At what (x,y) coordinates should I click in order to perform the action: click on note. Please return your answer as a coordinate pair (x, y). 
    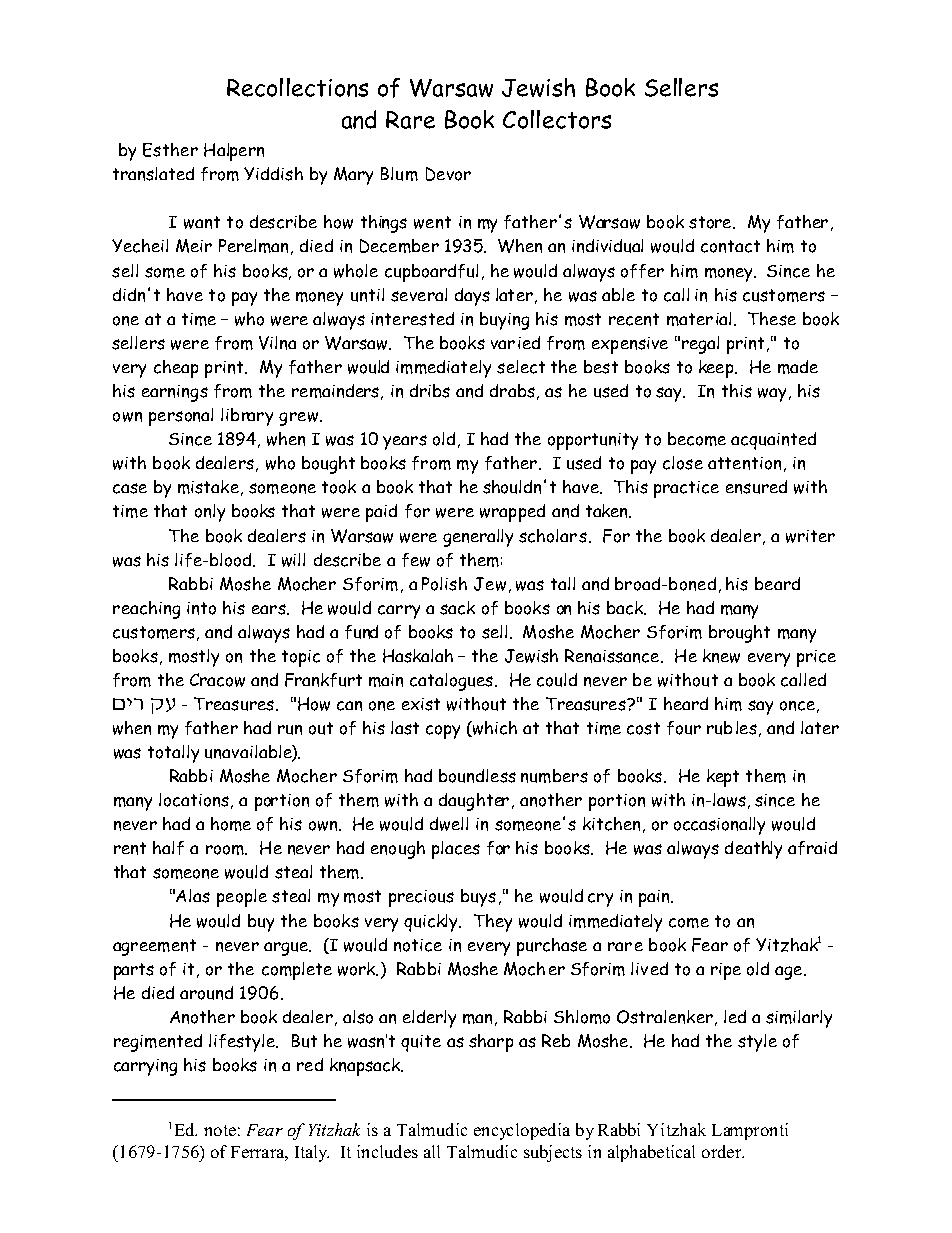
    Looking at the image, I should click on (220, 1130).
